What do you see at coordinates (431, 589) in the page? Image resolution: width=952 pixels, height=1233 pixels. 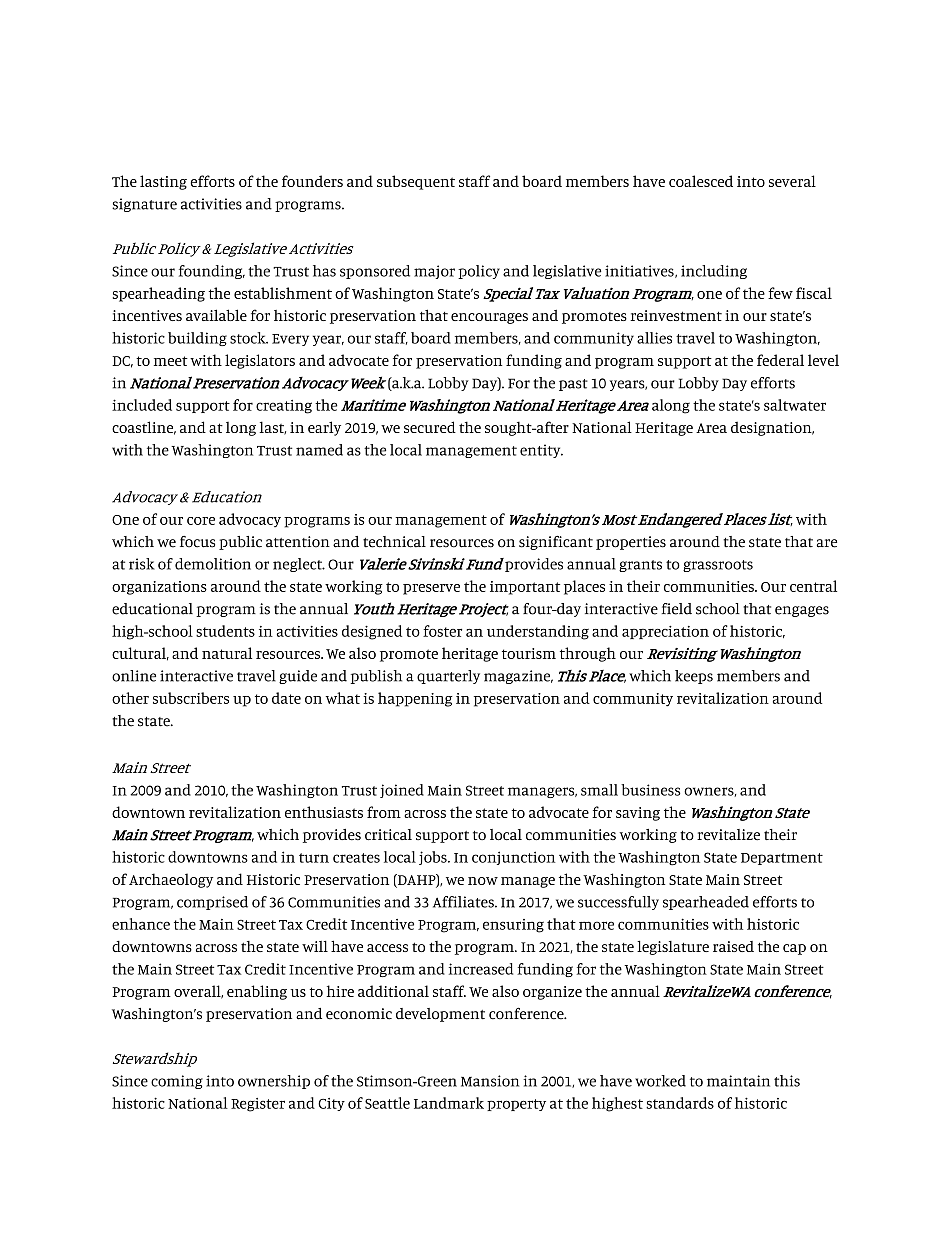 I see `preserve` at bounding box center [431, 589].
